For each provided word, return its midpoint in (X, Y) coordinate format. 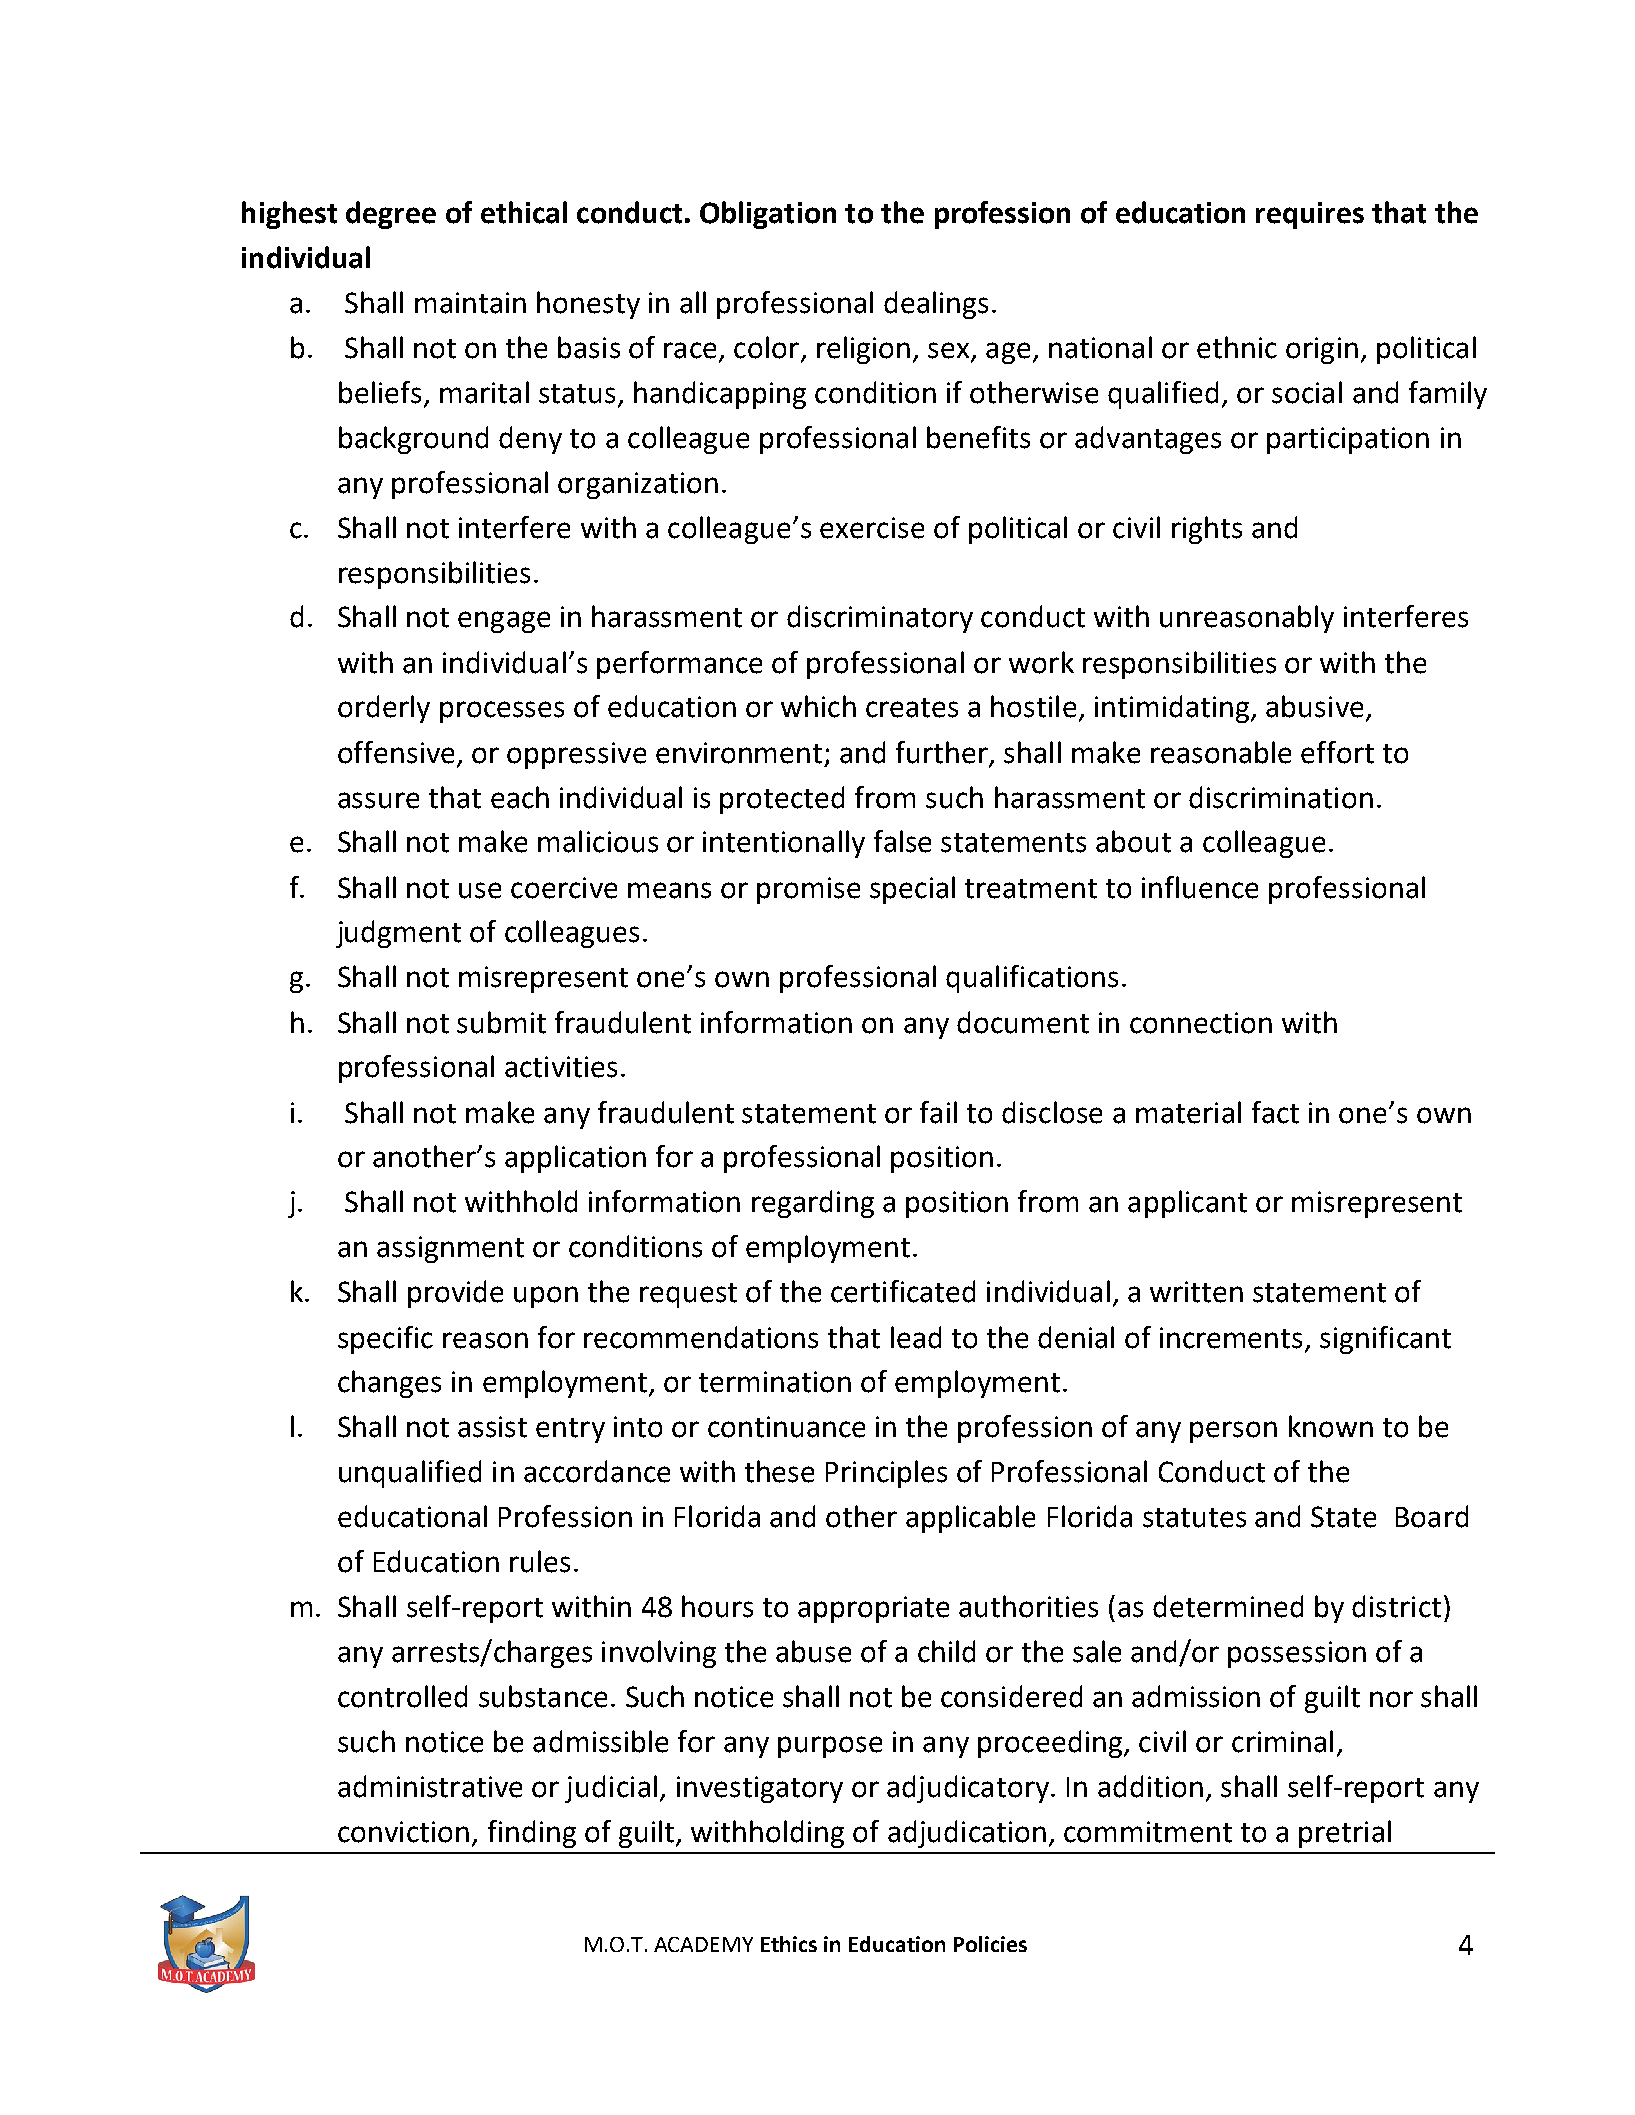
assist (492, 1427)
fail (938, 1112)
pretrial (1345, 1834)
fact (1275, 1112)
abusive (1314, 706)
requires (1310, 215)
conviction (403, 1832)
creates (912, 708)
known (1331, 1426)
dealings (936, 305)
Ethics (789, 1944)
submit (501, 1022)
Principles (886, 1474)
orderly (384, 709)
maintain (470, 303)
